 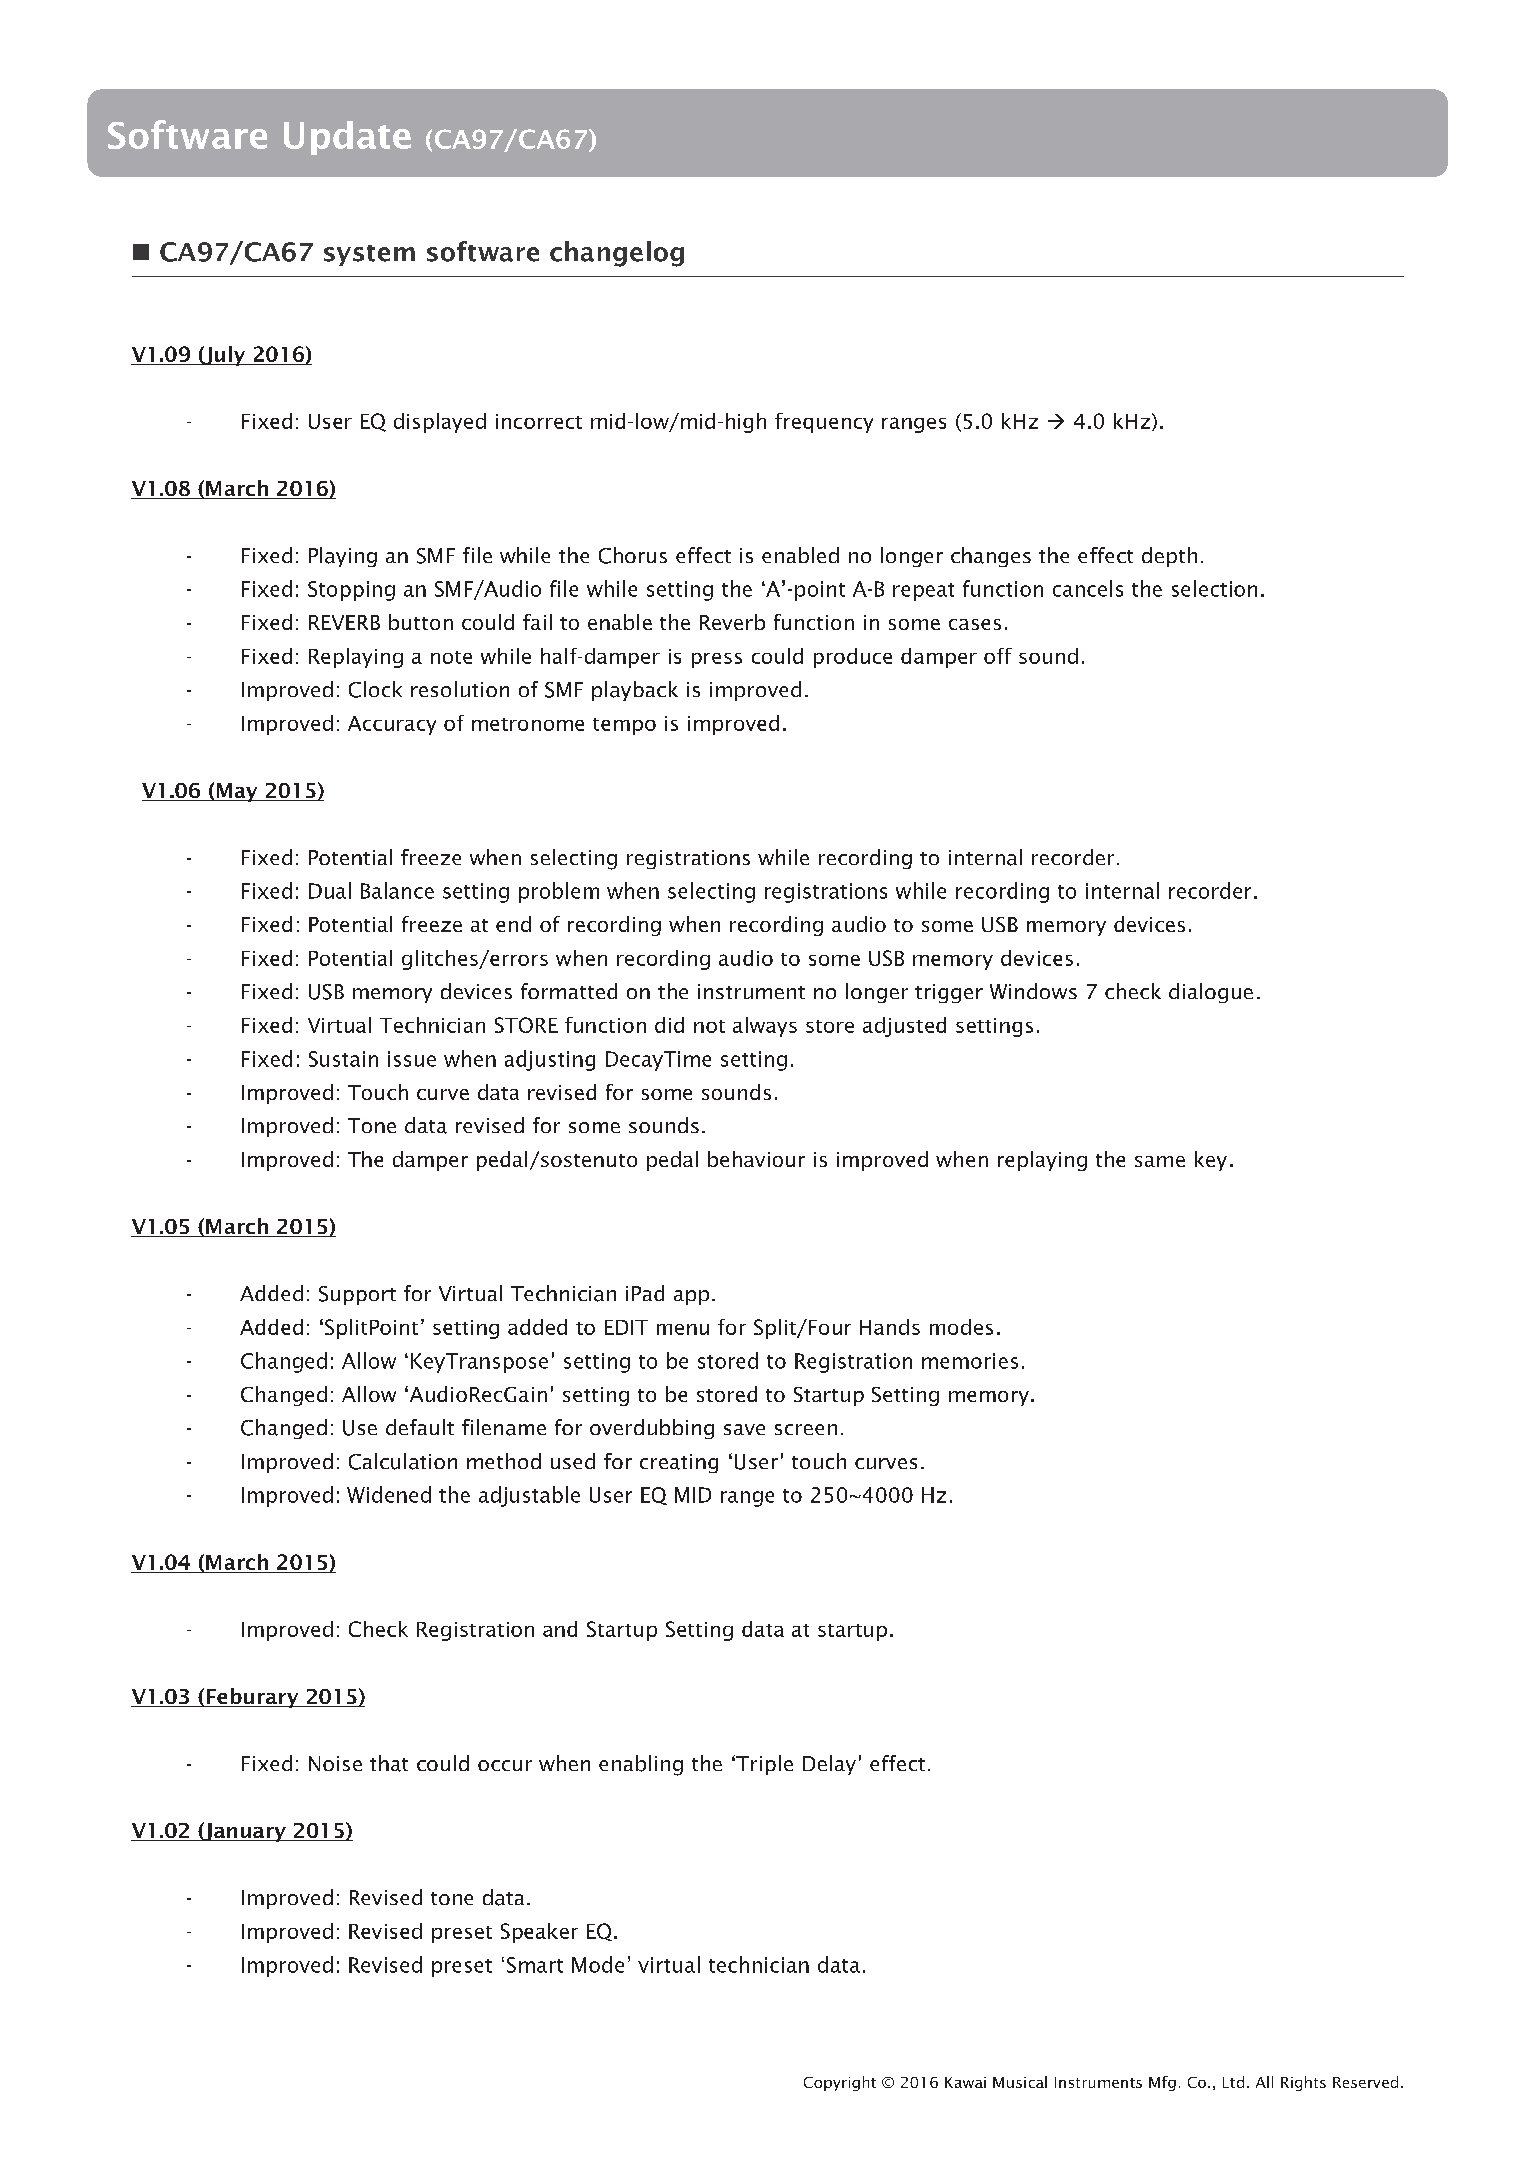 I want to click on Sustain, so click(x=343, y=1059).
